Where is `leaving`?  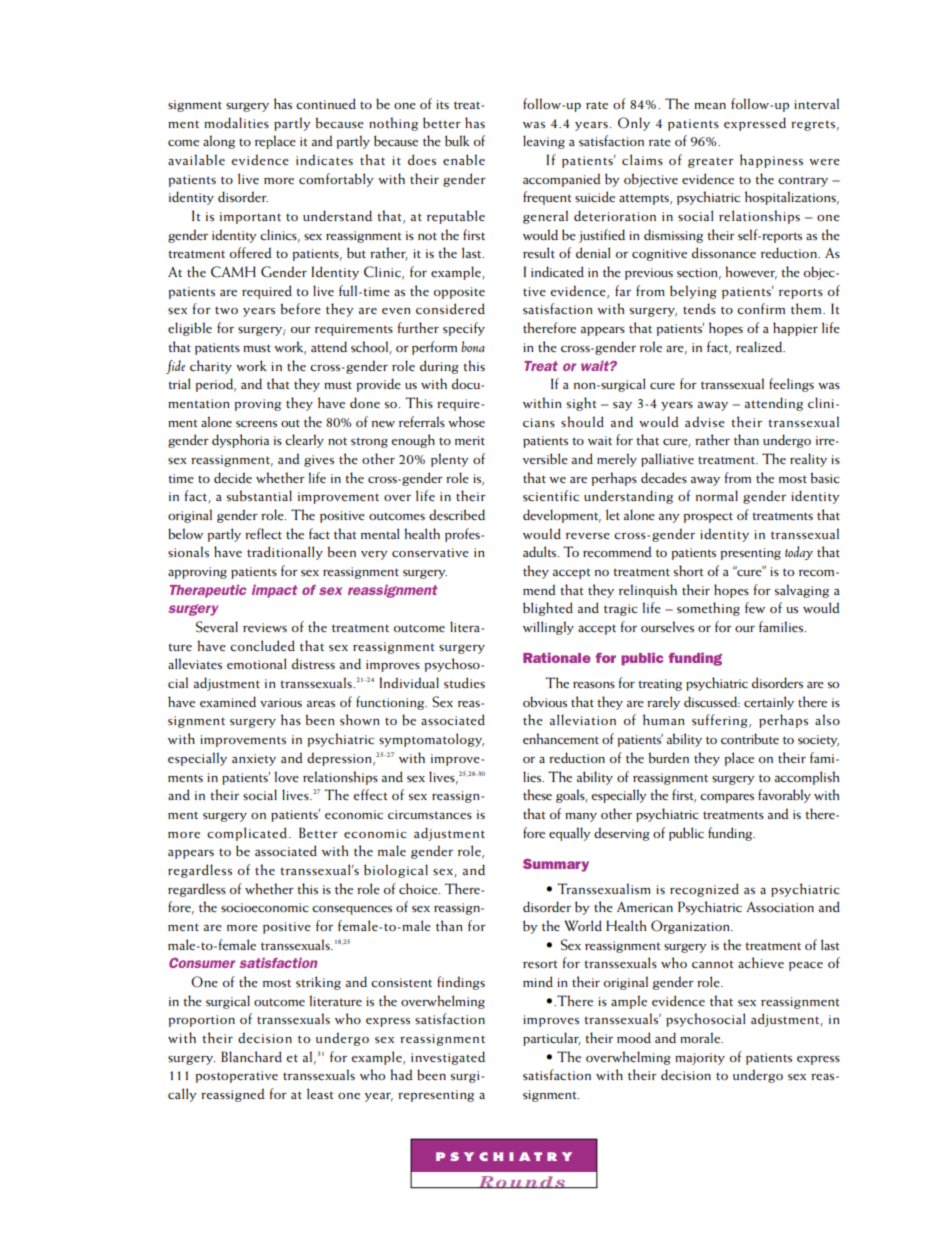 leaving is located at coordinates (544, 142).
